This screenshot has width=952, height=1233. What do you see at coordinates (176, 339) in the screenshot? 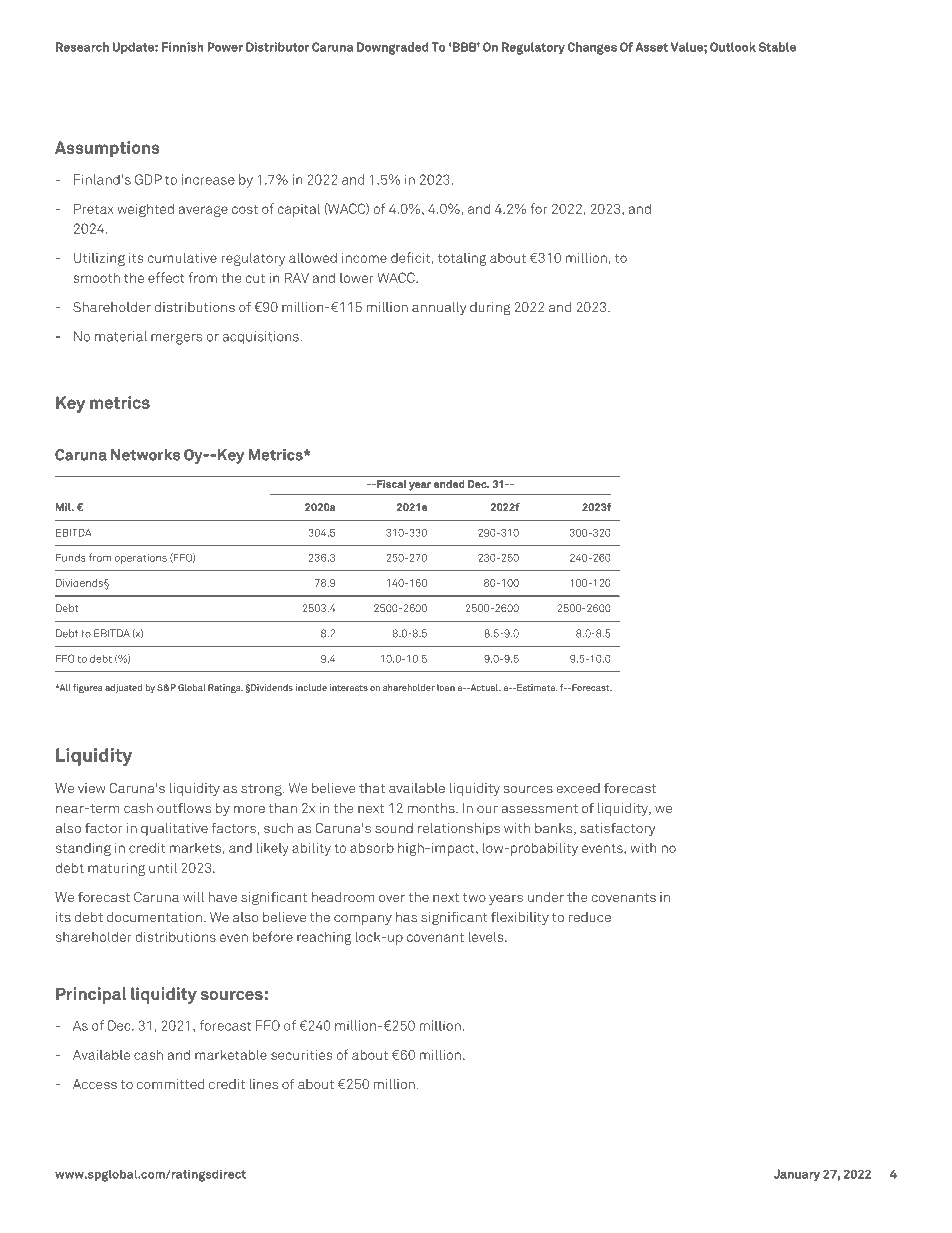
I see `mergers` at bounding box center [176, 339].
